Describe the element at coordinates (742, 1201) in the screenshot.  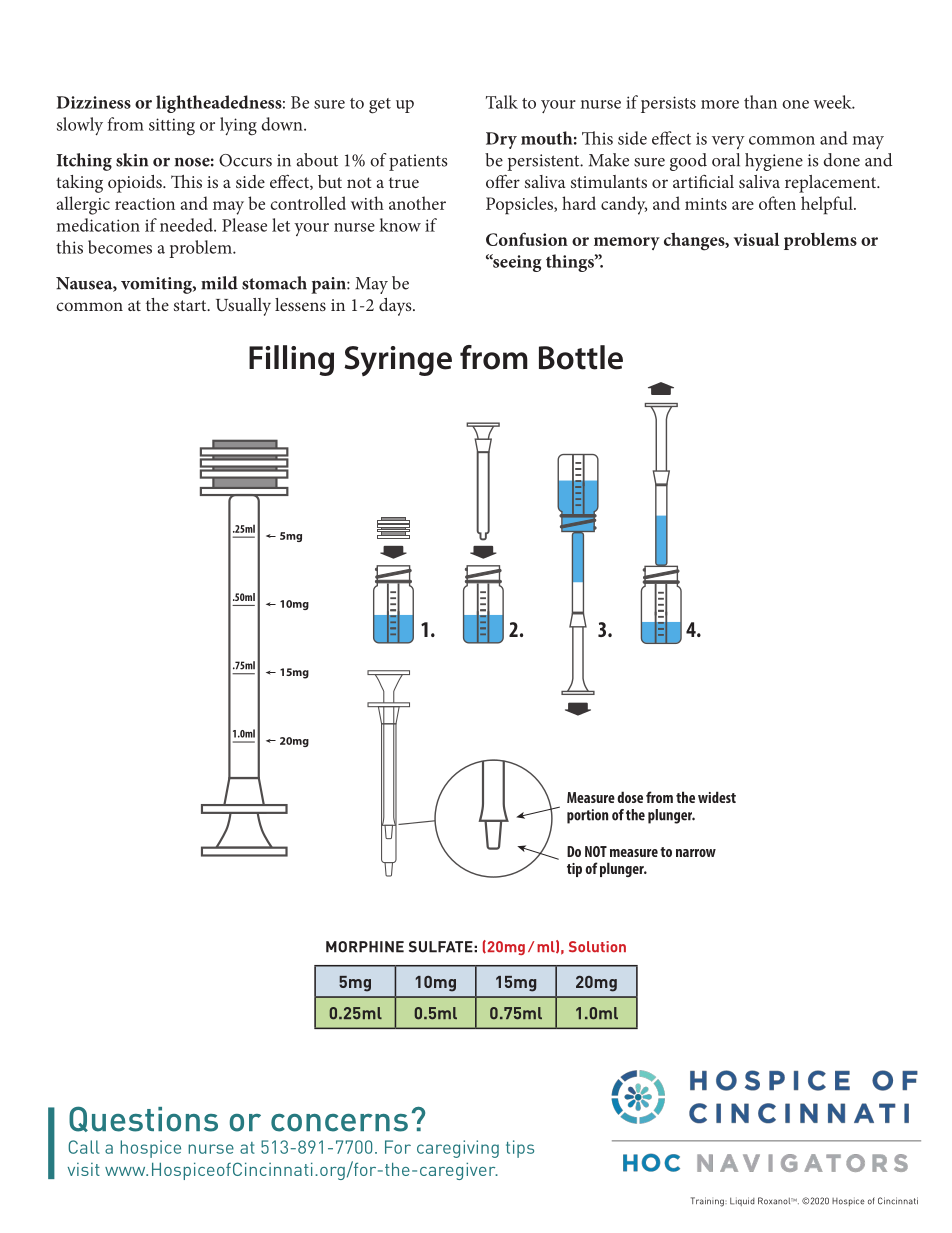
I see `Liquid` at that location.
